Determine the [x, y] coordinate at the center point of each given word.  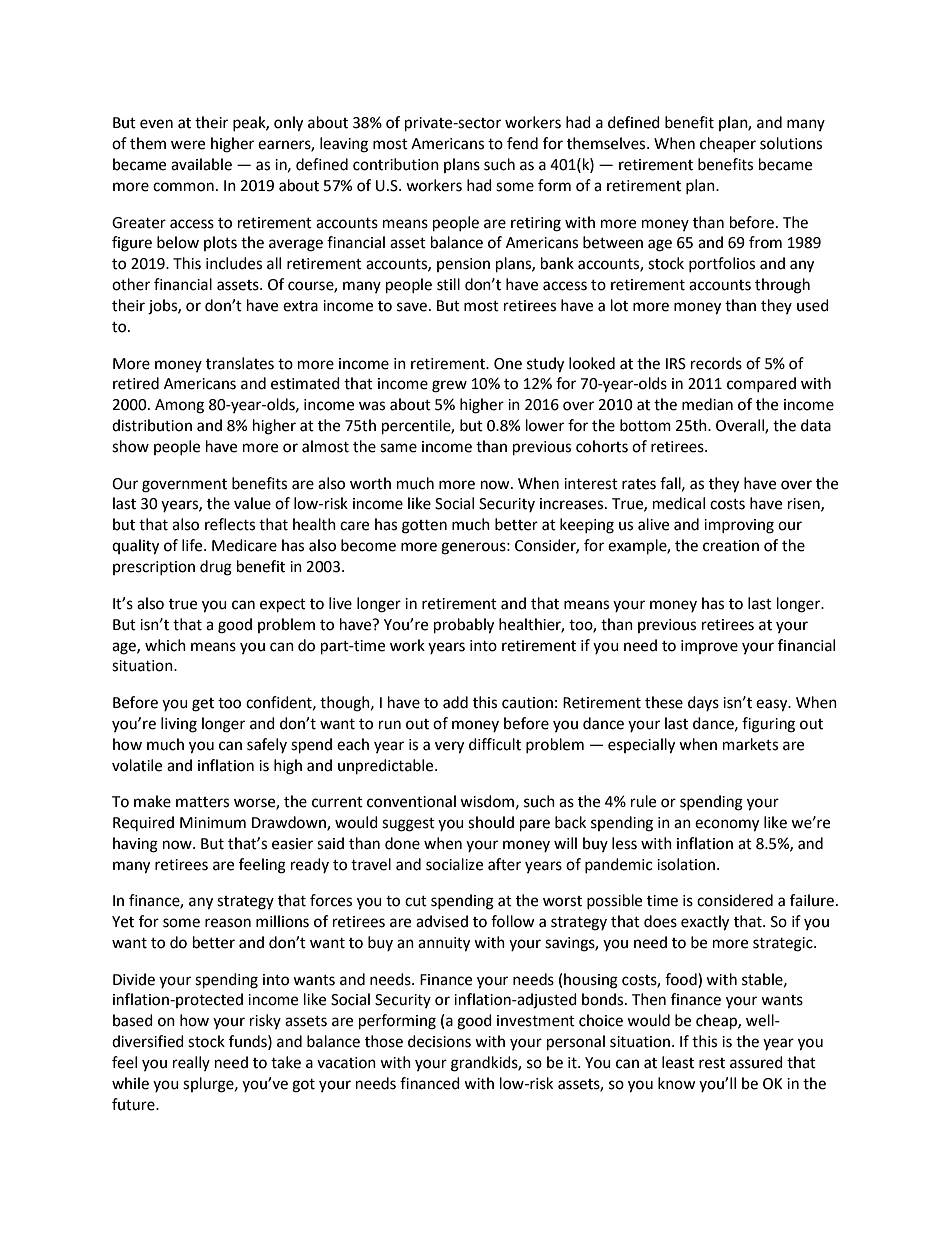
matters [202, 802]
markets [750, 744]
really [191, 1063]
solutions [791, 143]
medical [679, 503]
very [449, 747]
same [398, 448]
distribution [152, 425]
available [201, 164]
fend [522, 143]
